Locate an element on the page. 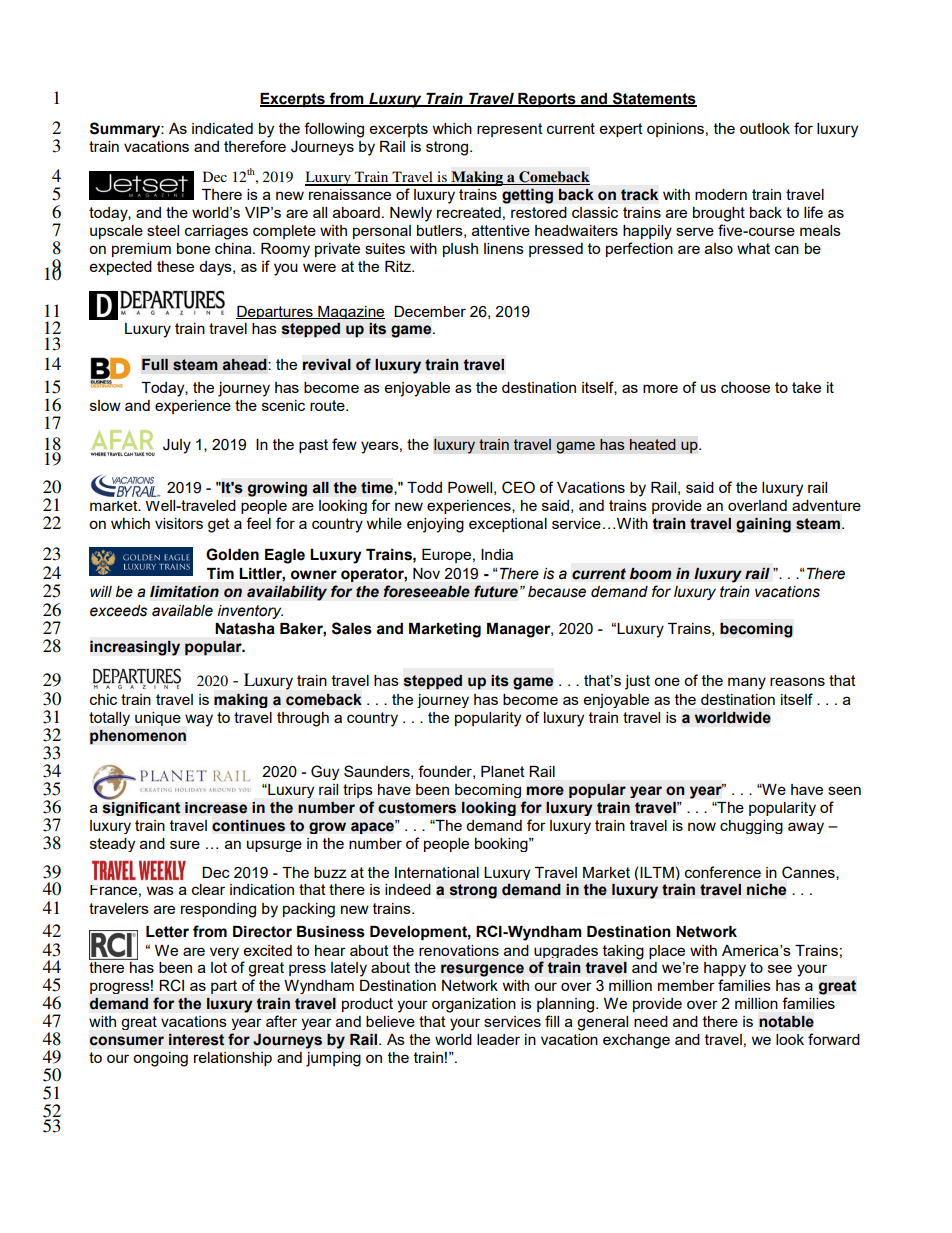 This document has height=1233, width=952. limitation is located at coordinates (184, 592).
